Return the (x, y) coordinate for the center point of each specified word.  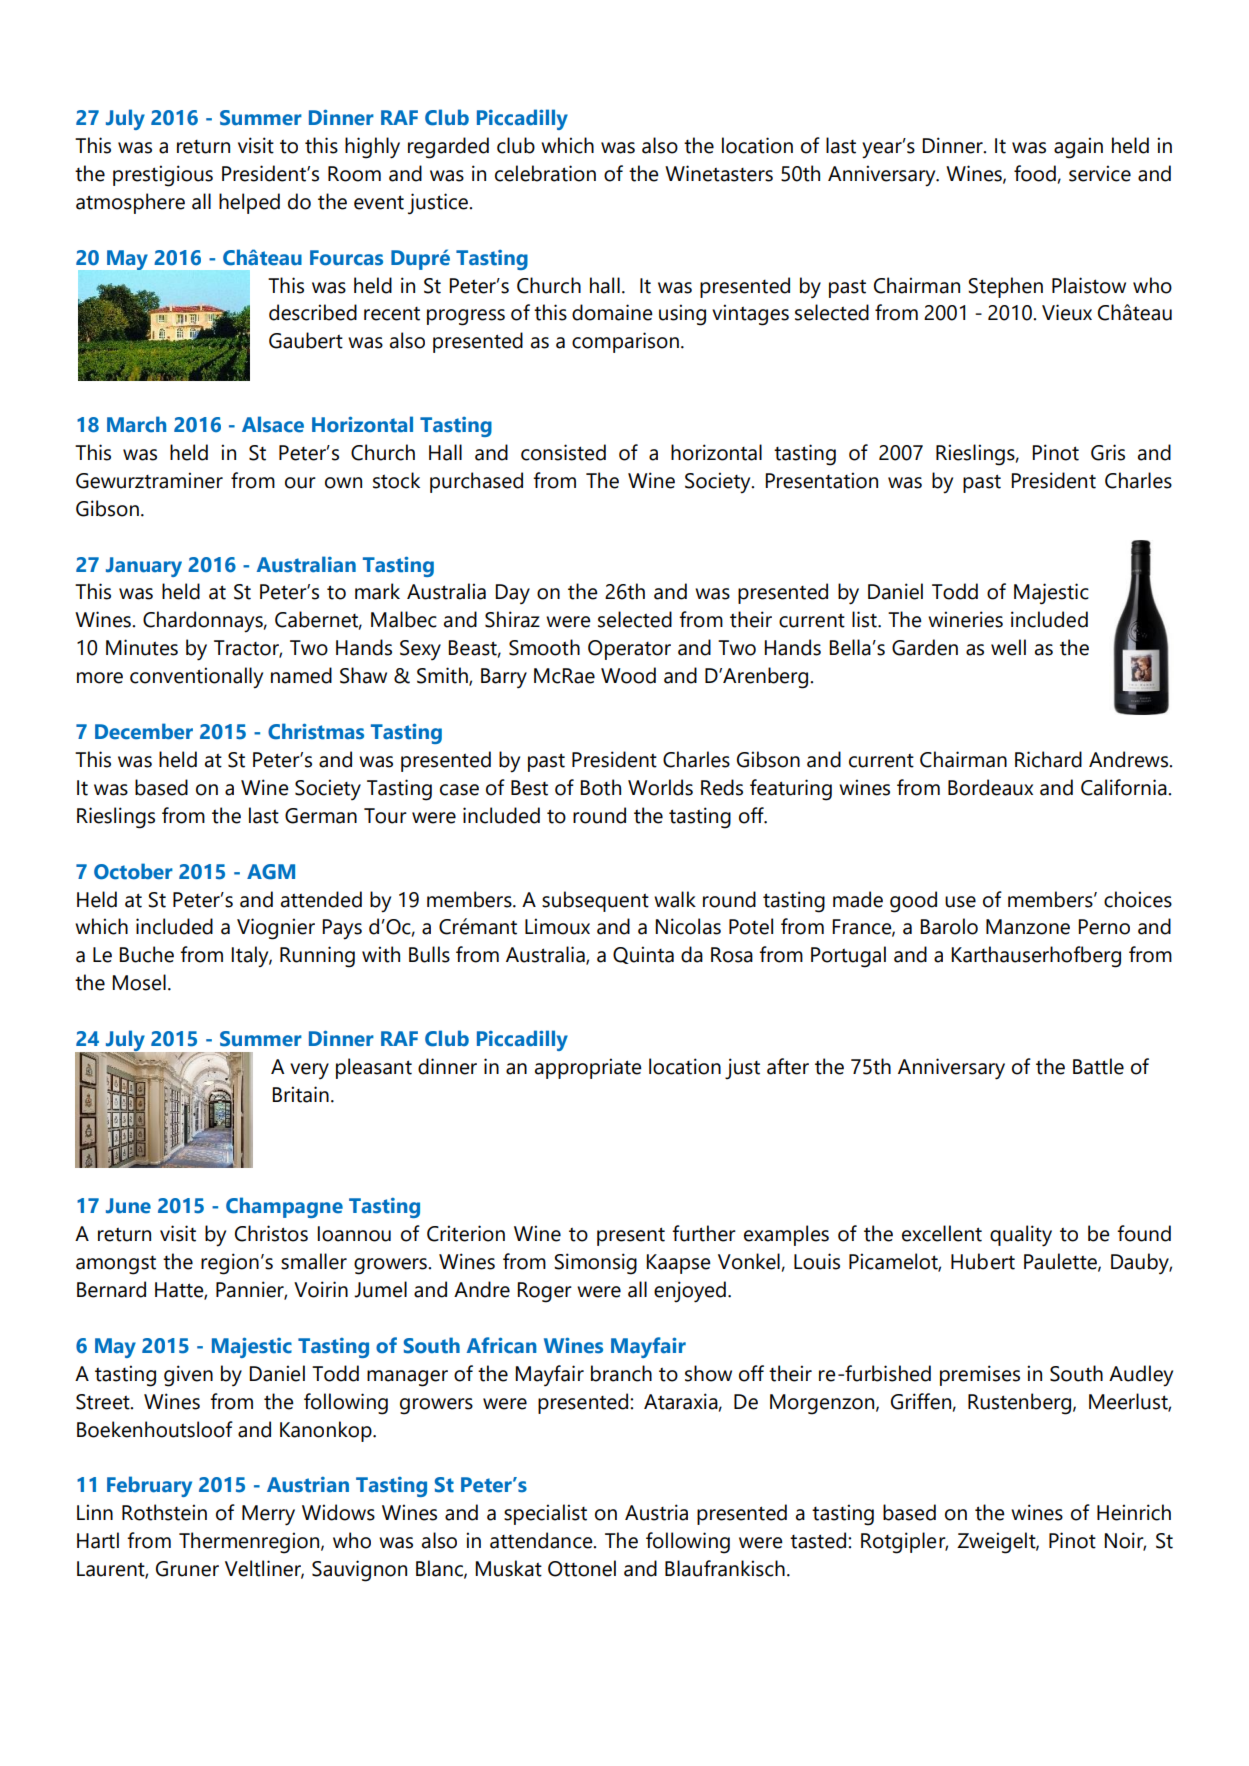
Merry (268, 1515)
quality (1021, 1236)
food (1035, 173)
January (144, 567)
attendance (542, 1540)
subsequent (595, 901)
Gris (1108, 452)
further (704, 1233)
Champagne (284, 1207)
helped (249, 203)
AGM (271, 872)
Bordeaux (990, 787)
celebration (545, 173)
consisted (563, 452)
